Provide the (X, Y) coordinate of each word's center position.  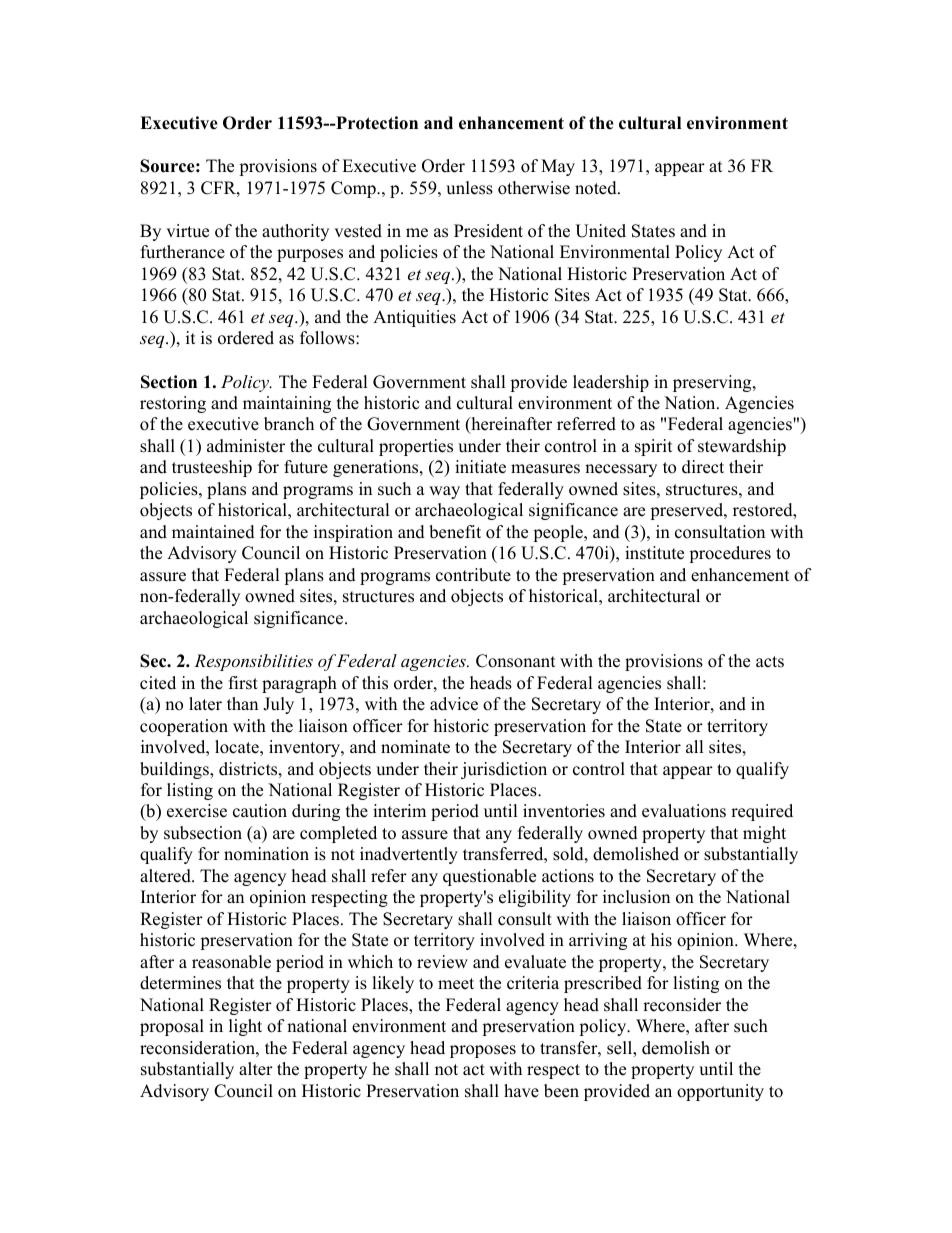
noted (597, 188)
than (242, 703)
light (245, 1027)
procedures (730, 554)
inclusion (636, 897)
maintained (213, 532)
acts (770, 662)
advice (454, 704)
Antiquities (414, 318)
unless (469, 188)
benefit (455, 532)
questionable (489, 877)
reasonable (231, 962)
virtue (187, 231)
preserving (713, 383)
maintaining (287, 404)
